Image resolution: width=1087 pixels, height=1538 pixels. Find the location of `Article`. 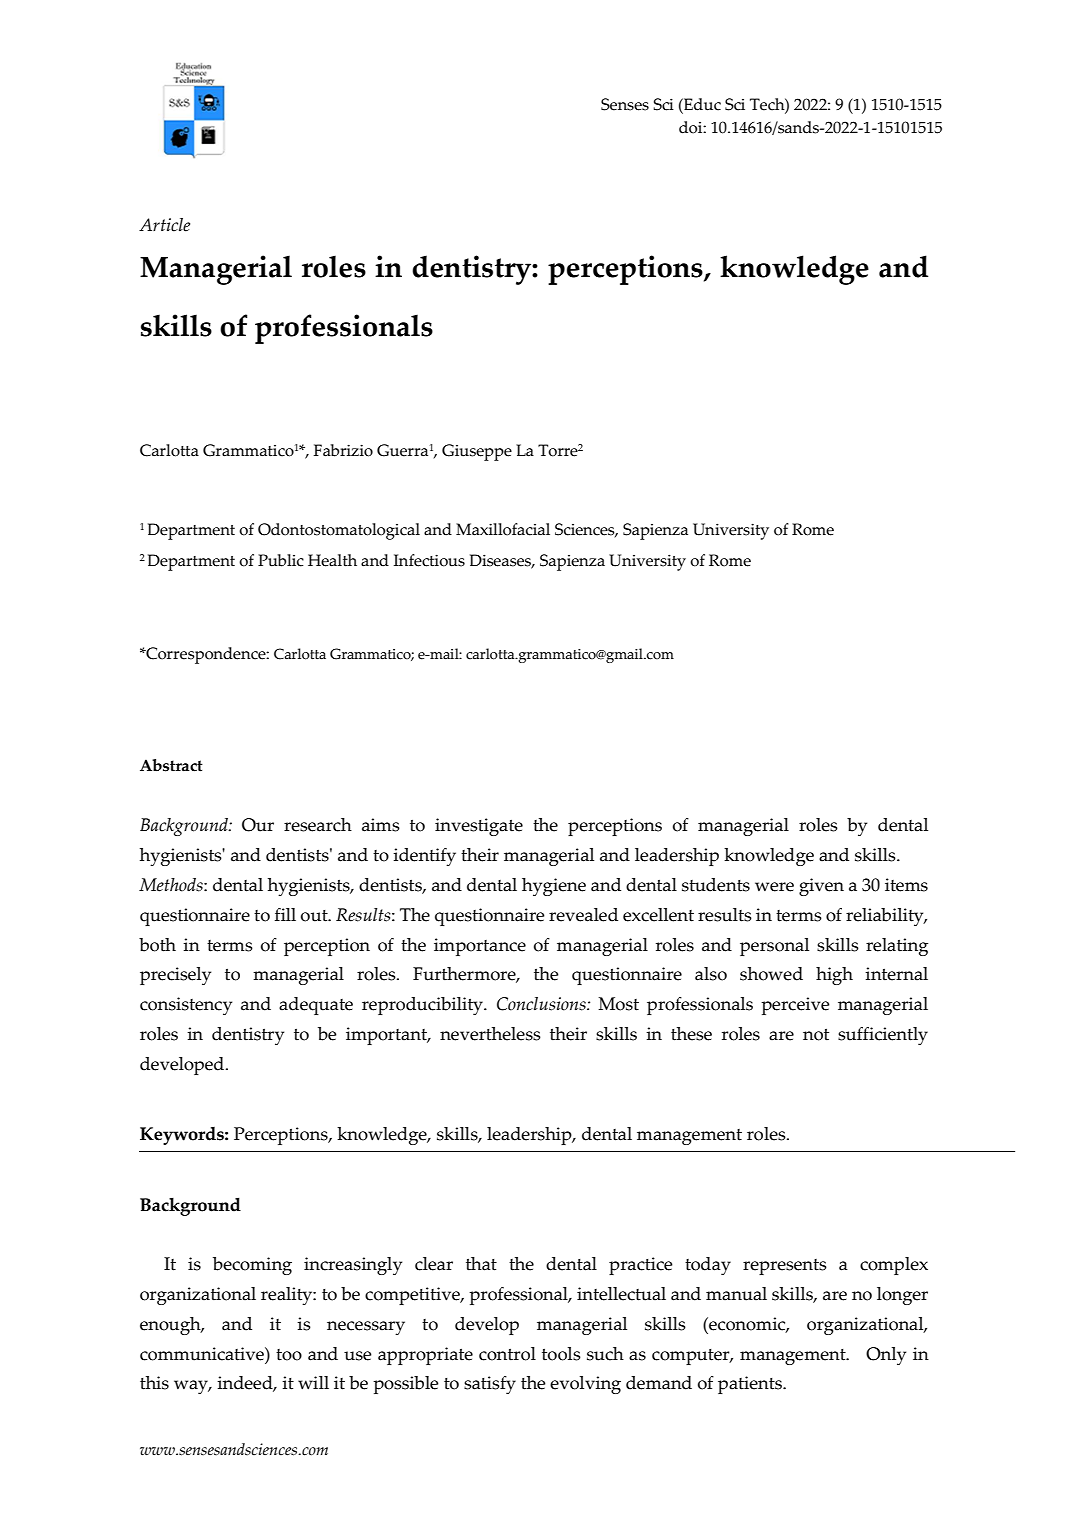

Article is located at coordinates (164, 225).
